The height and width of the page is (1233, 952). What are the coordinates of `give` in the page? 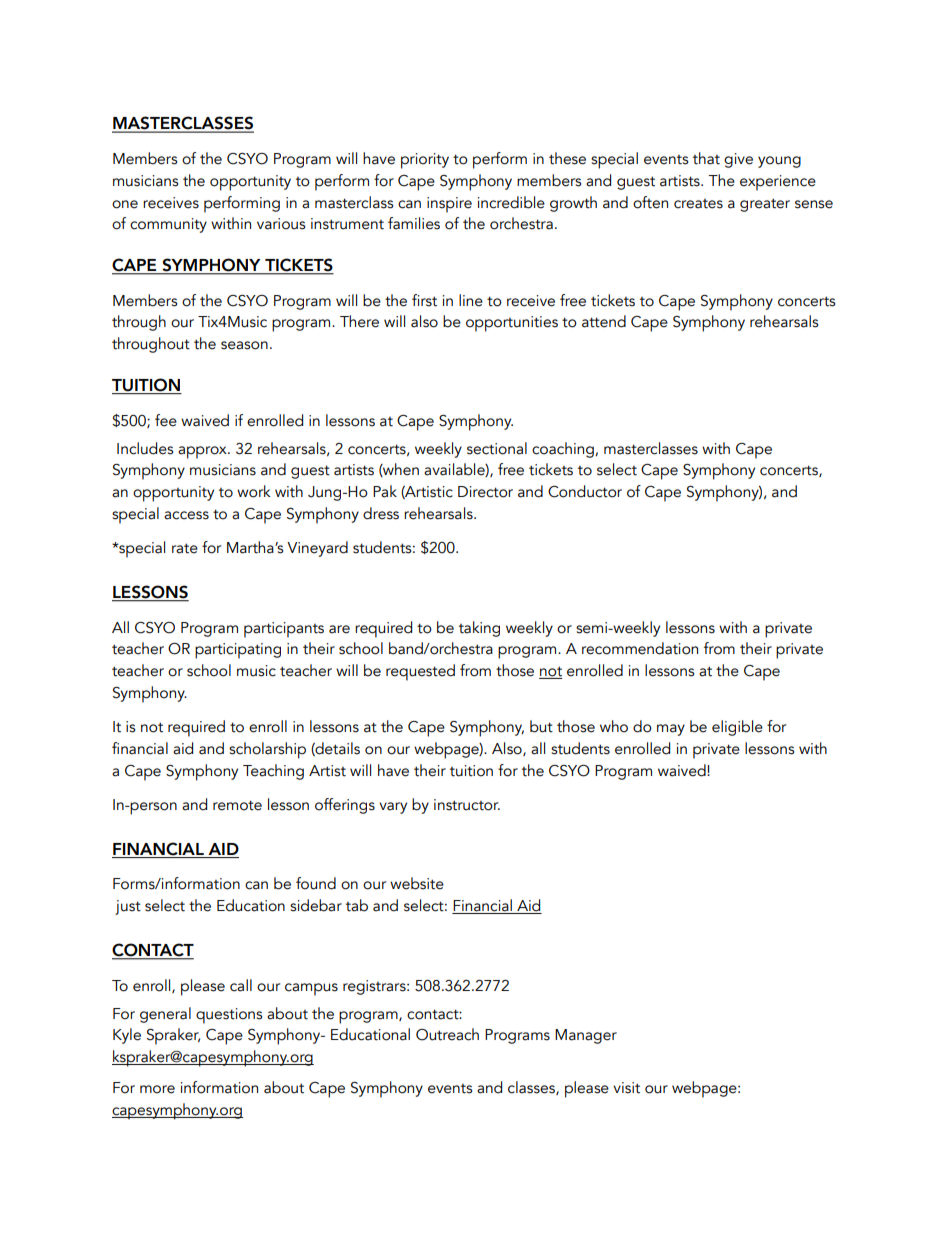 It's located at (738, 160).
